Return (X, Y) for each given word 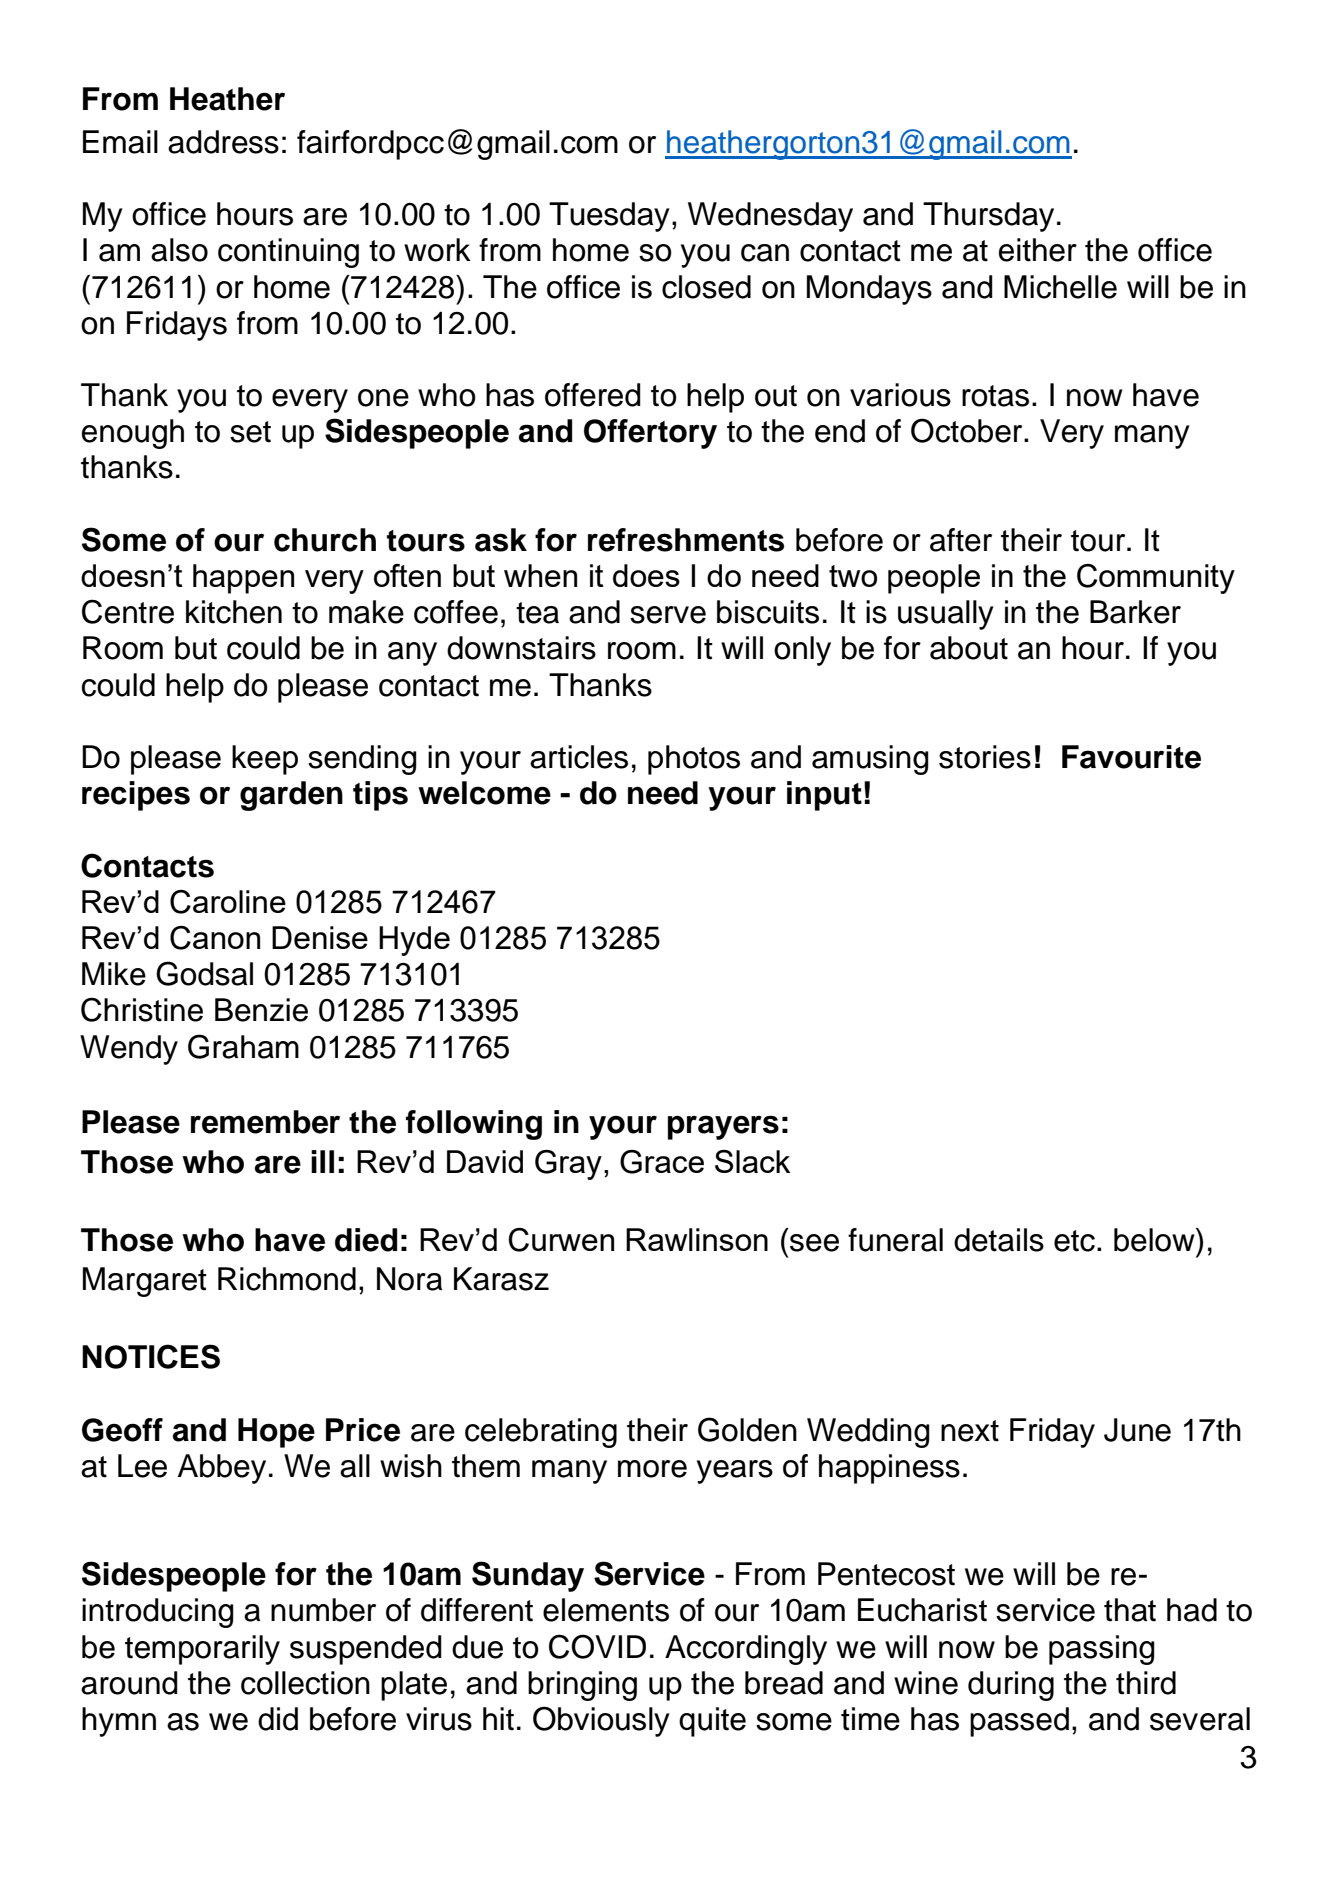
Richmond (287, 1279)
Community (1156, 579)
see (814, 1243)
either (1038, 250)
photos (694, 760)
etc (1074, 1241)
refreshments (686, 540)
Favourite (1131, 757)
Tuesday (609, 217)
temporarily (202, 1650)
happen (243, 579)
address (223, 142)
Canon (215, 938)
